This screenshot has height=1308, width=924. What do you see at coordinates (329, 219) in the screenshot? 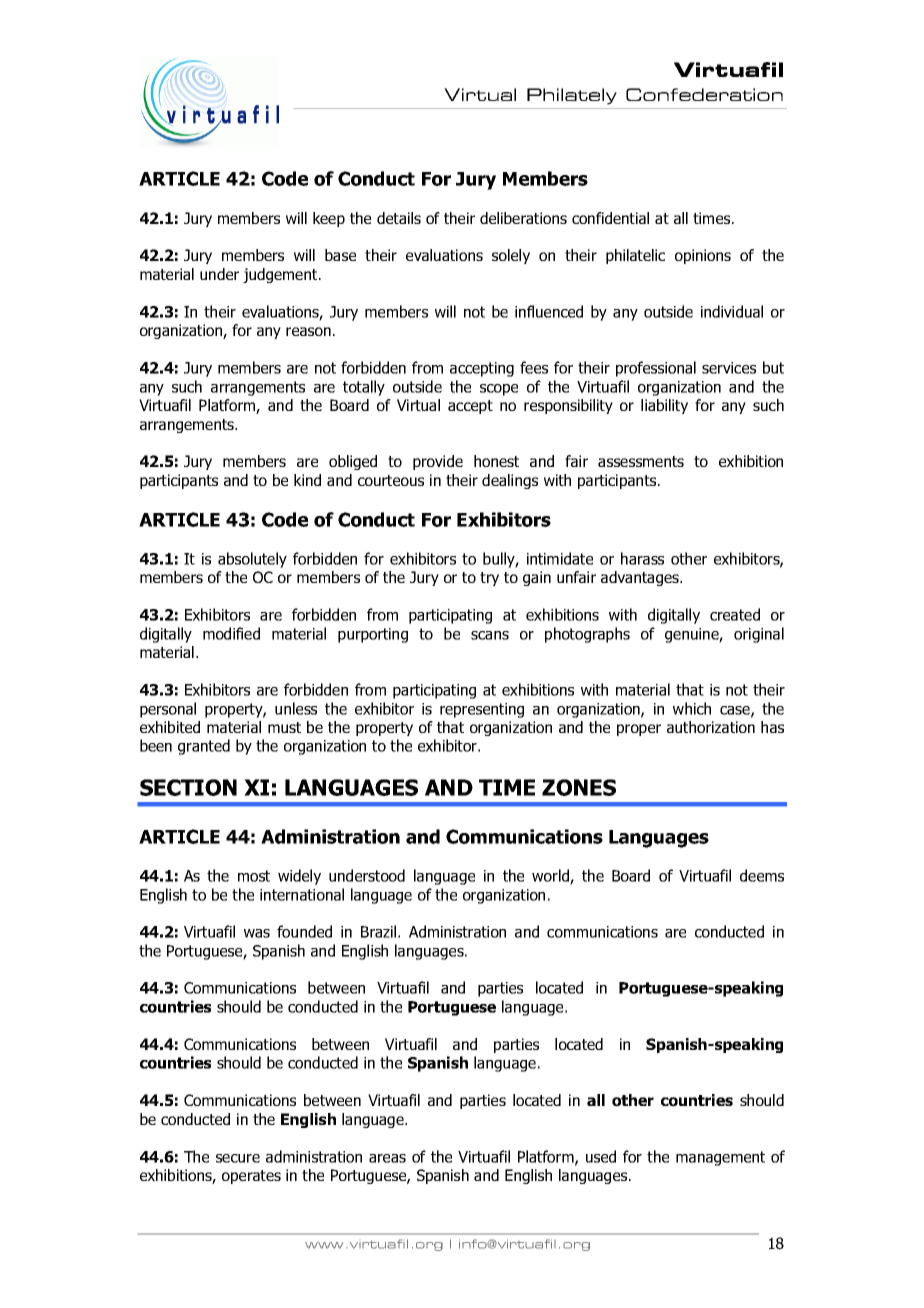
I see `keep` at bounding box center [329, 219].
